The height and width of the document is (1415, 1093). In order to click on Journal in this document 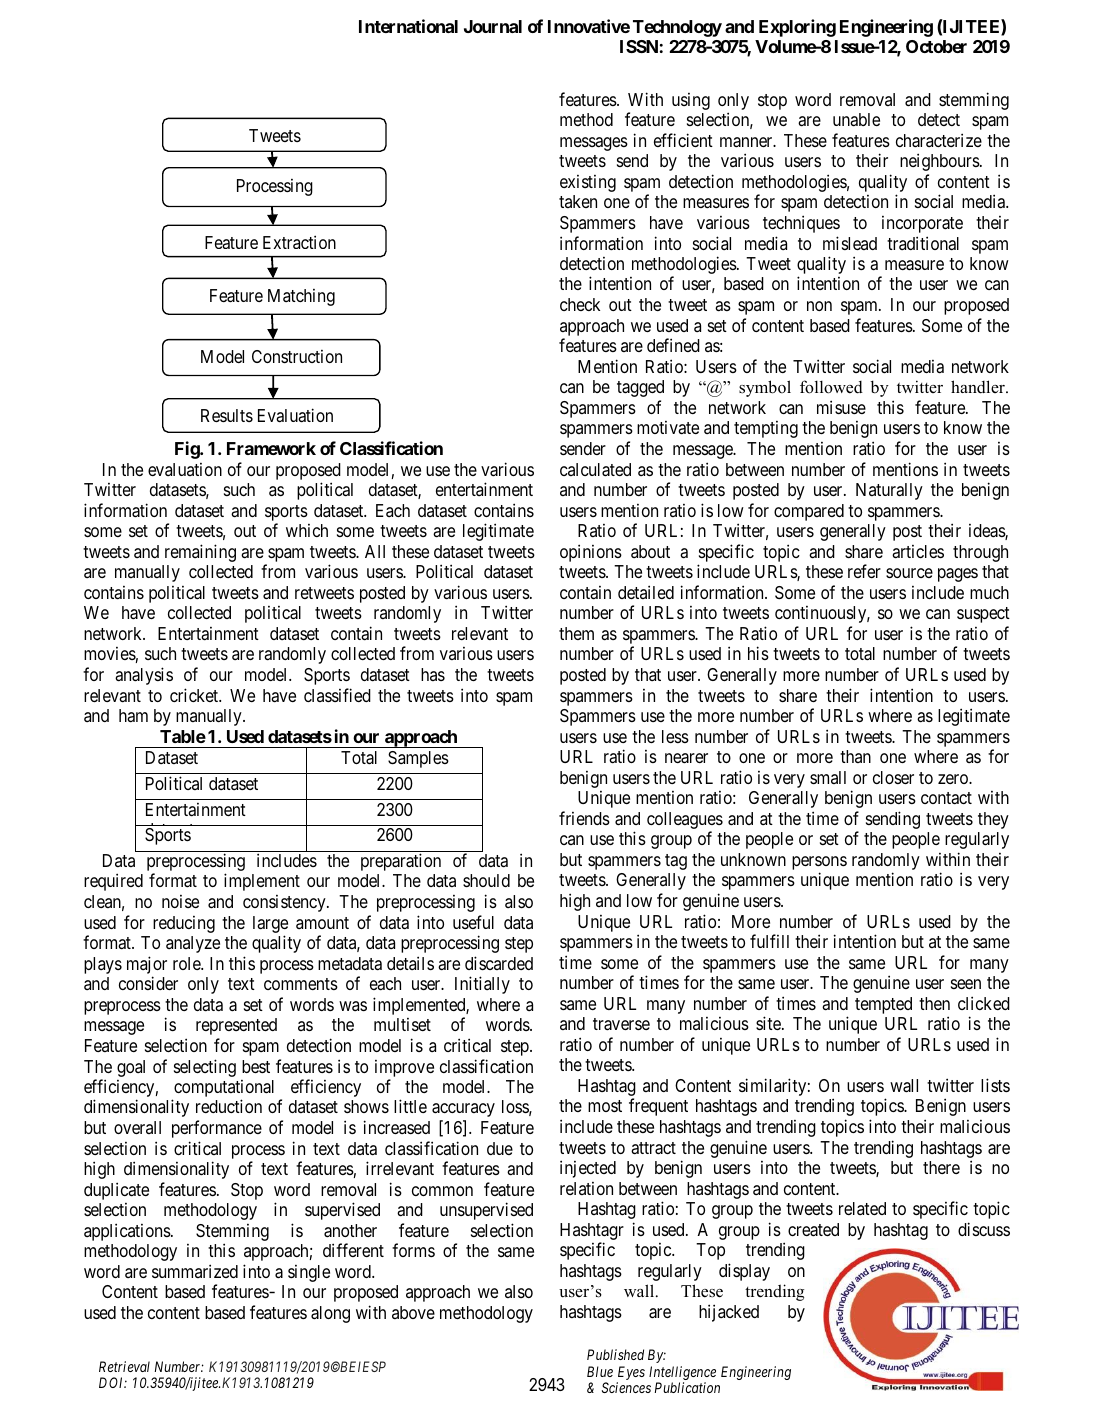, I will do `click(493, 26)`.
